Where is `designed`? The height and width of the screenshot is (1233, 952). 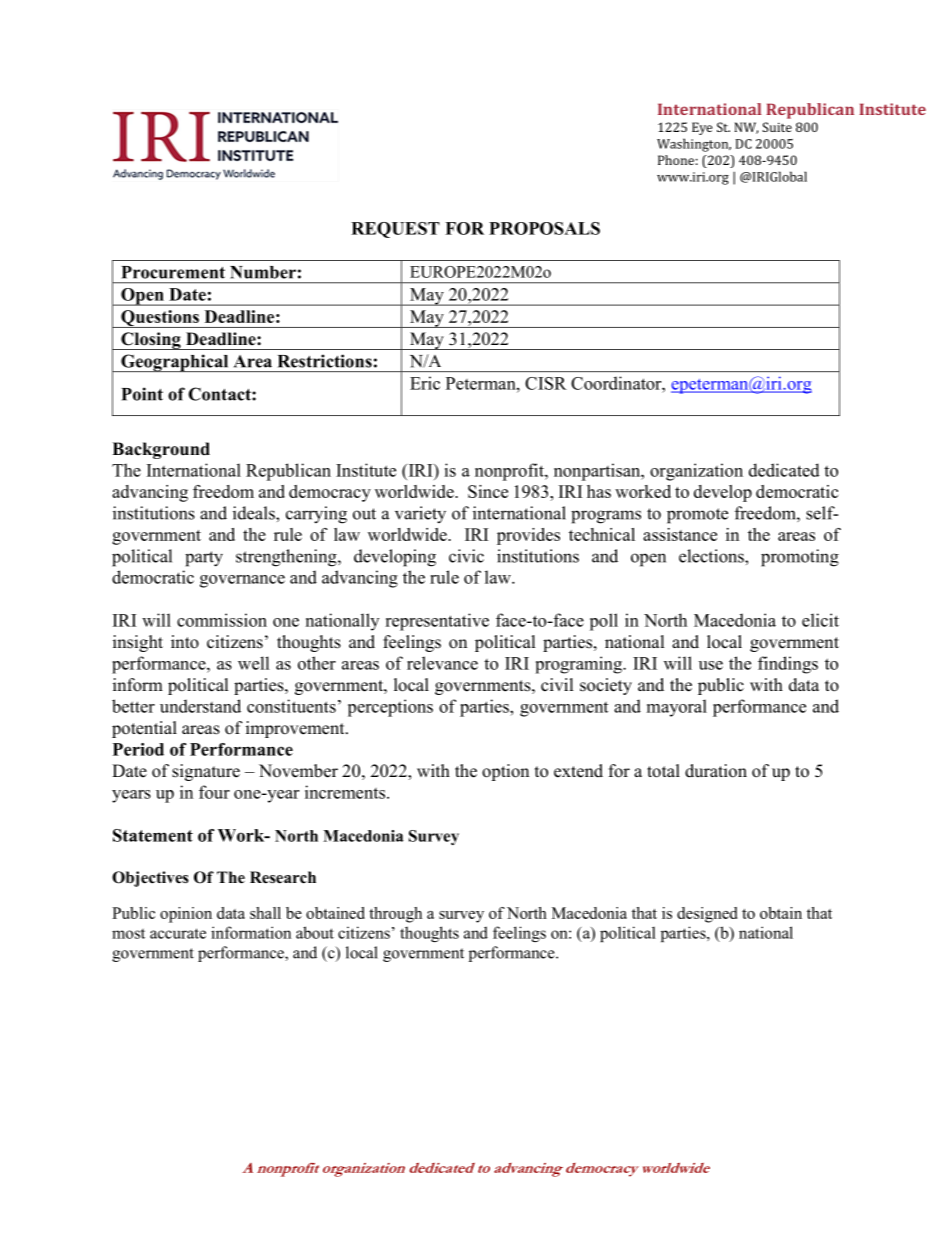
designed is located at coordinates (707, 915).
